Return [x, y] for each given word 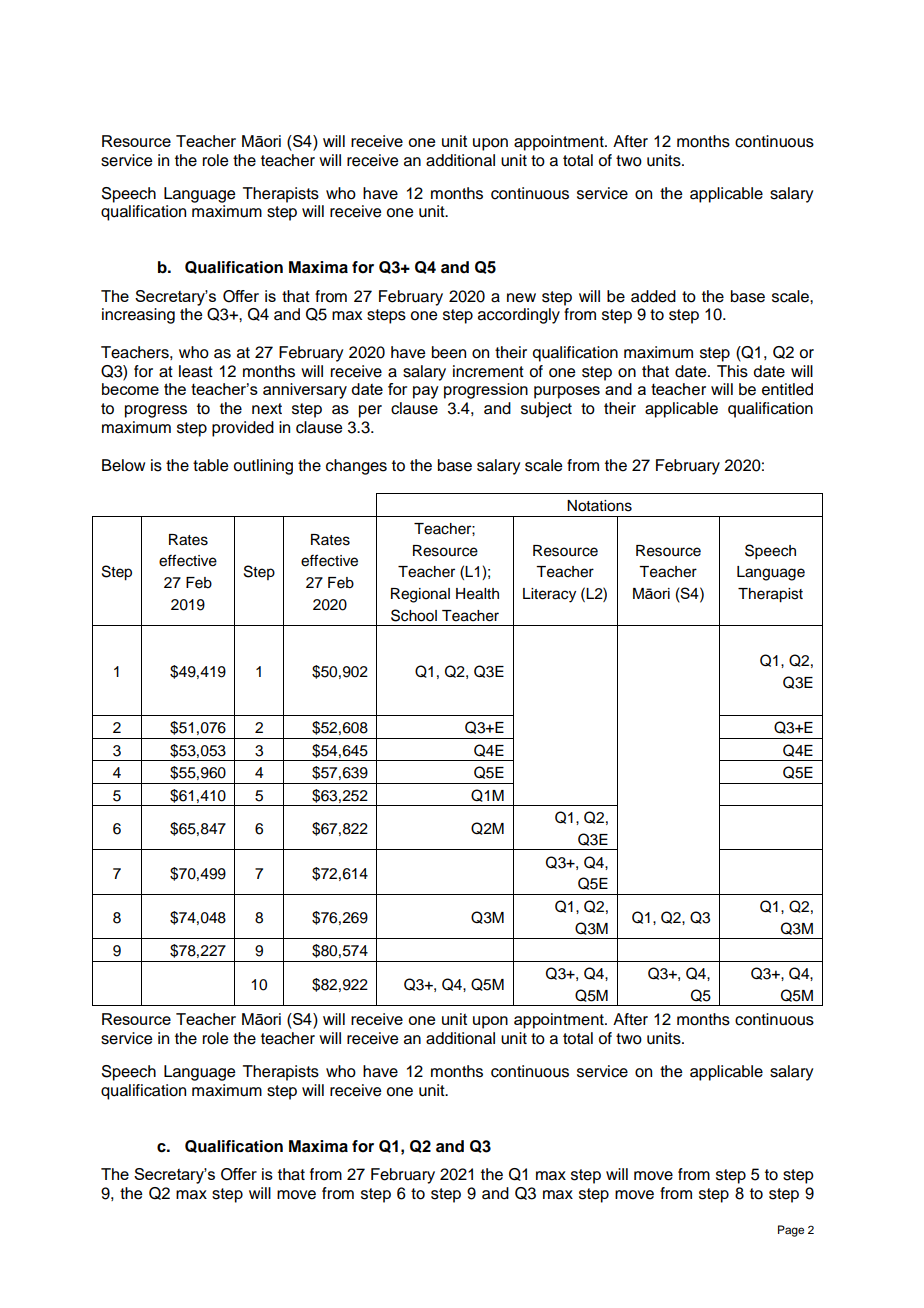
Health [477, 594]
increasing [138, 316]
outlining [263, 467]
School [414, 615]
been [449, 352]
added [653, 296]
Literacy [549, 595]
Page [791, 1231]
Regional [420, 595]
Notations [599, 506]
